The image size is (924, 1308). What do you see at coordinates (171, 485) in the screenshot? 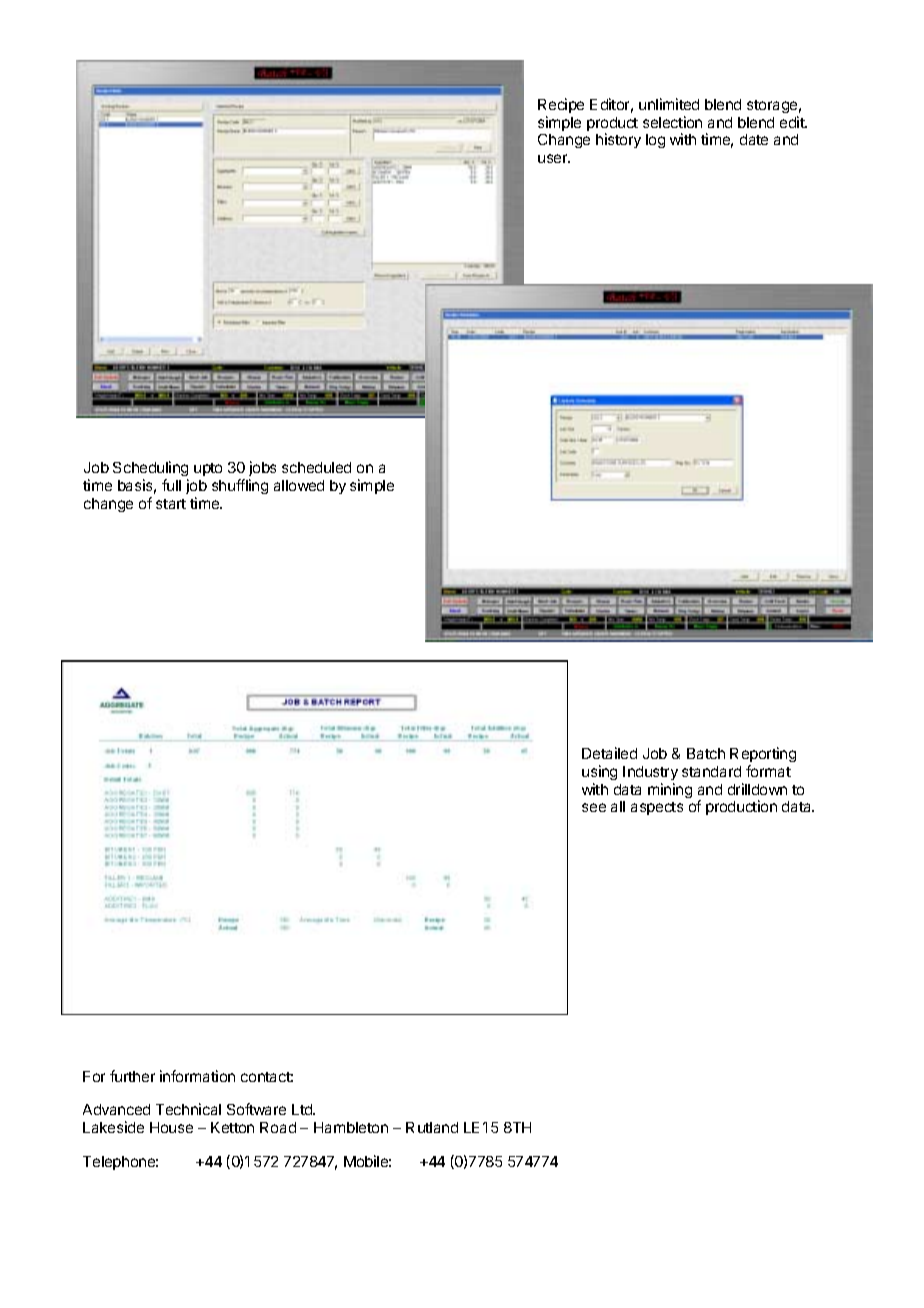
I see `full` at bounding box center [171, 485].
